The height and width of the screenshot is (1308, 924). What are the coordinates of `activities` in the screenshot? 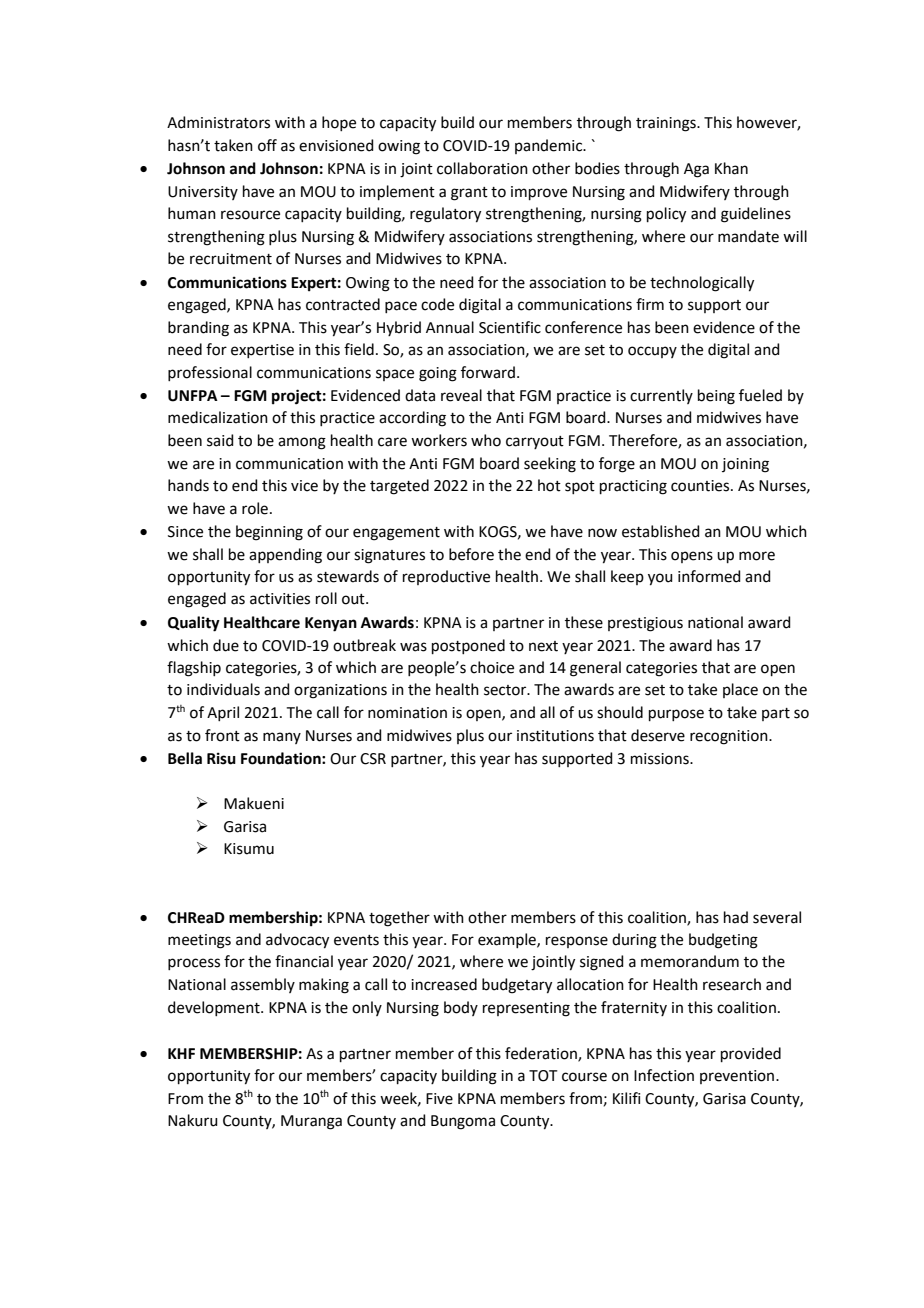 It's located at (280, 599).
